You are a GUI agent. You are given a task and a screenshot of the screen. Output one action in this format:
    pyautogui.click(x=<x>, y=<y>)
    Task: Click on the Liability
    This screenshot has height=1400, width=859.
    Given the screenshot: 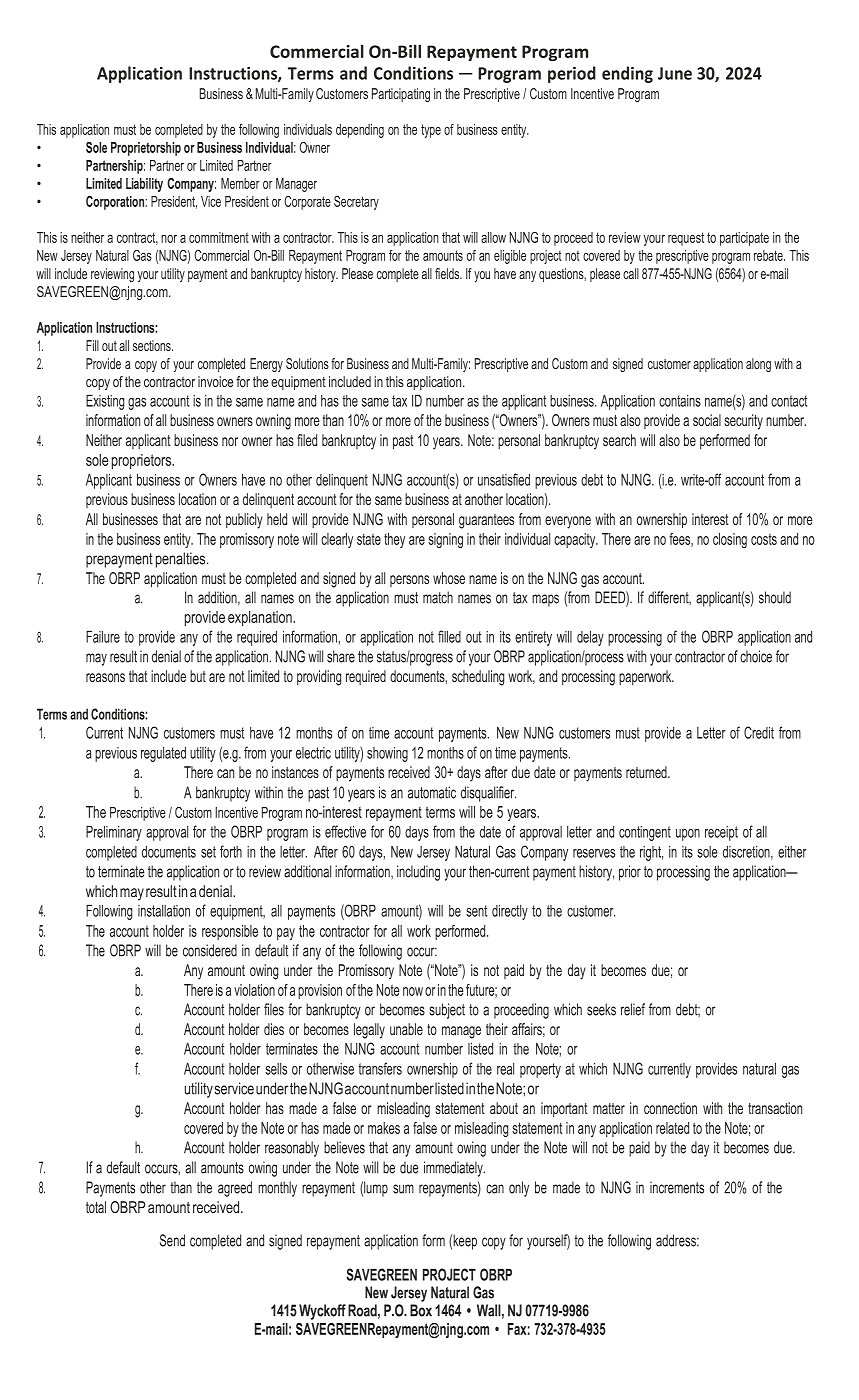 What is the action you would take?
    pyautogui.click(x=144, y=185)
